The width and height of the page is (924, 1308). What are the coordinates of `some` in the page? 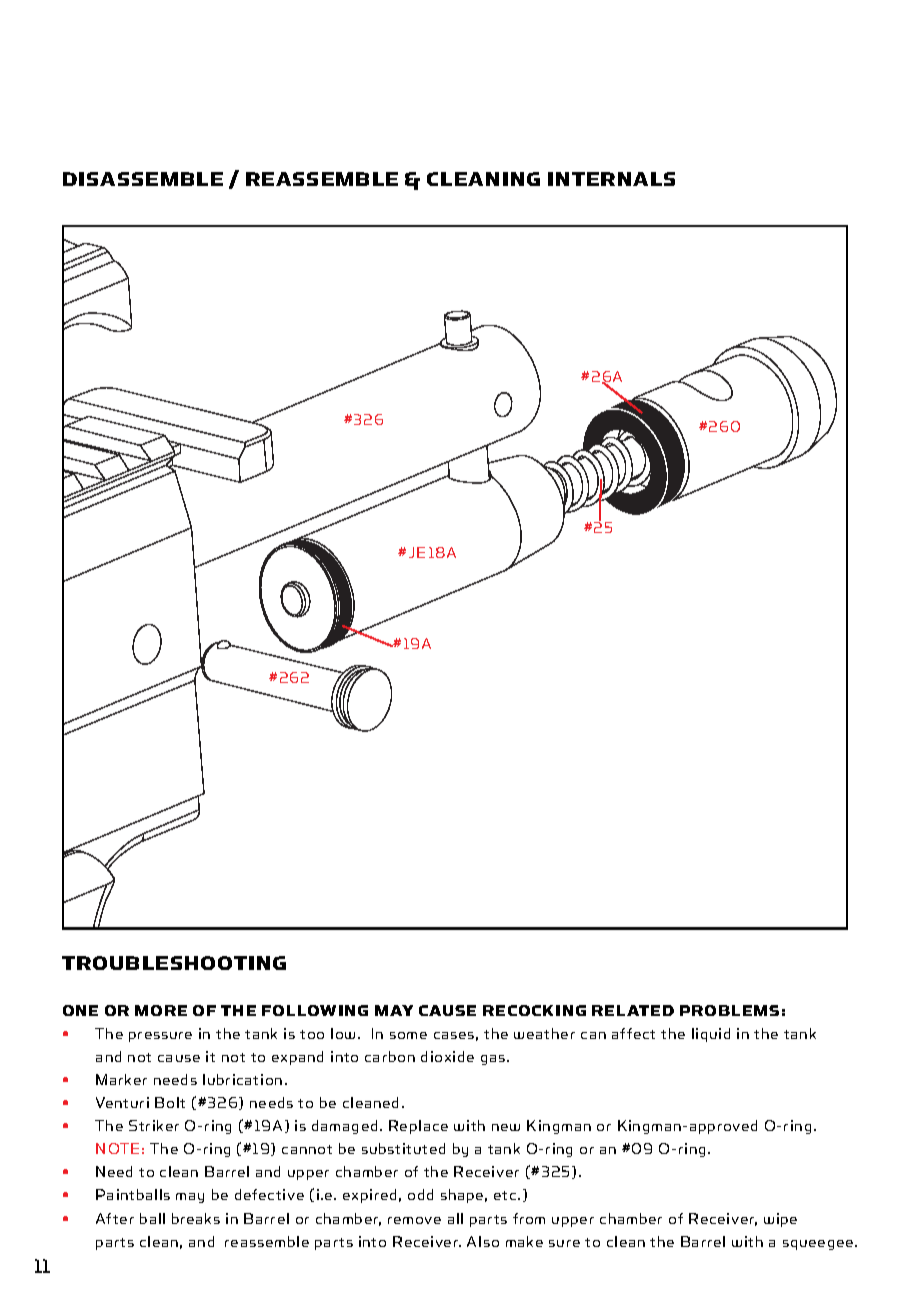 It's located at (408, 1035).
